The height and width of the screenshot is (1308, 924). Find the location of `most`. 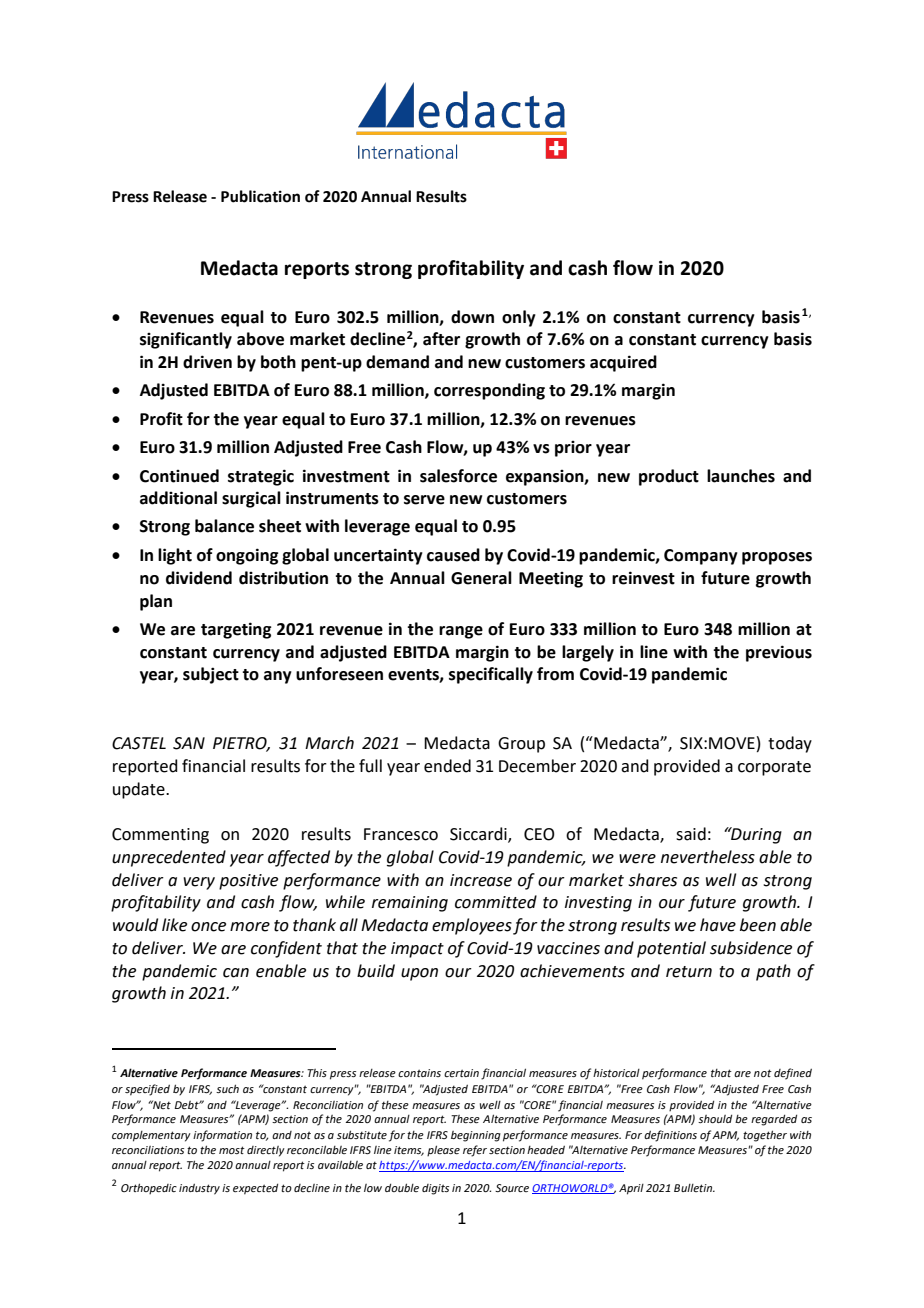

most is located at coordinates (232, 1150).
